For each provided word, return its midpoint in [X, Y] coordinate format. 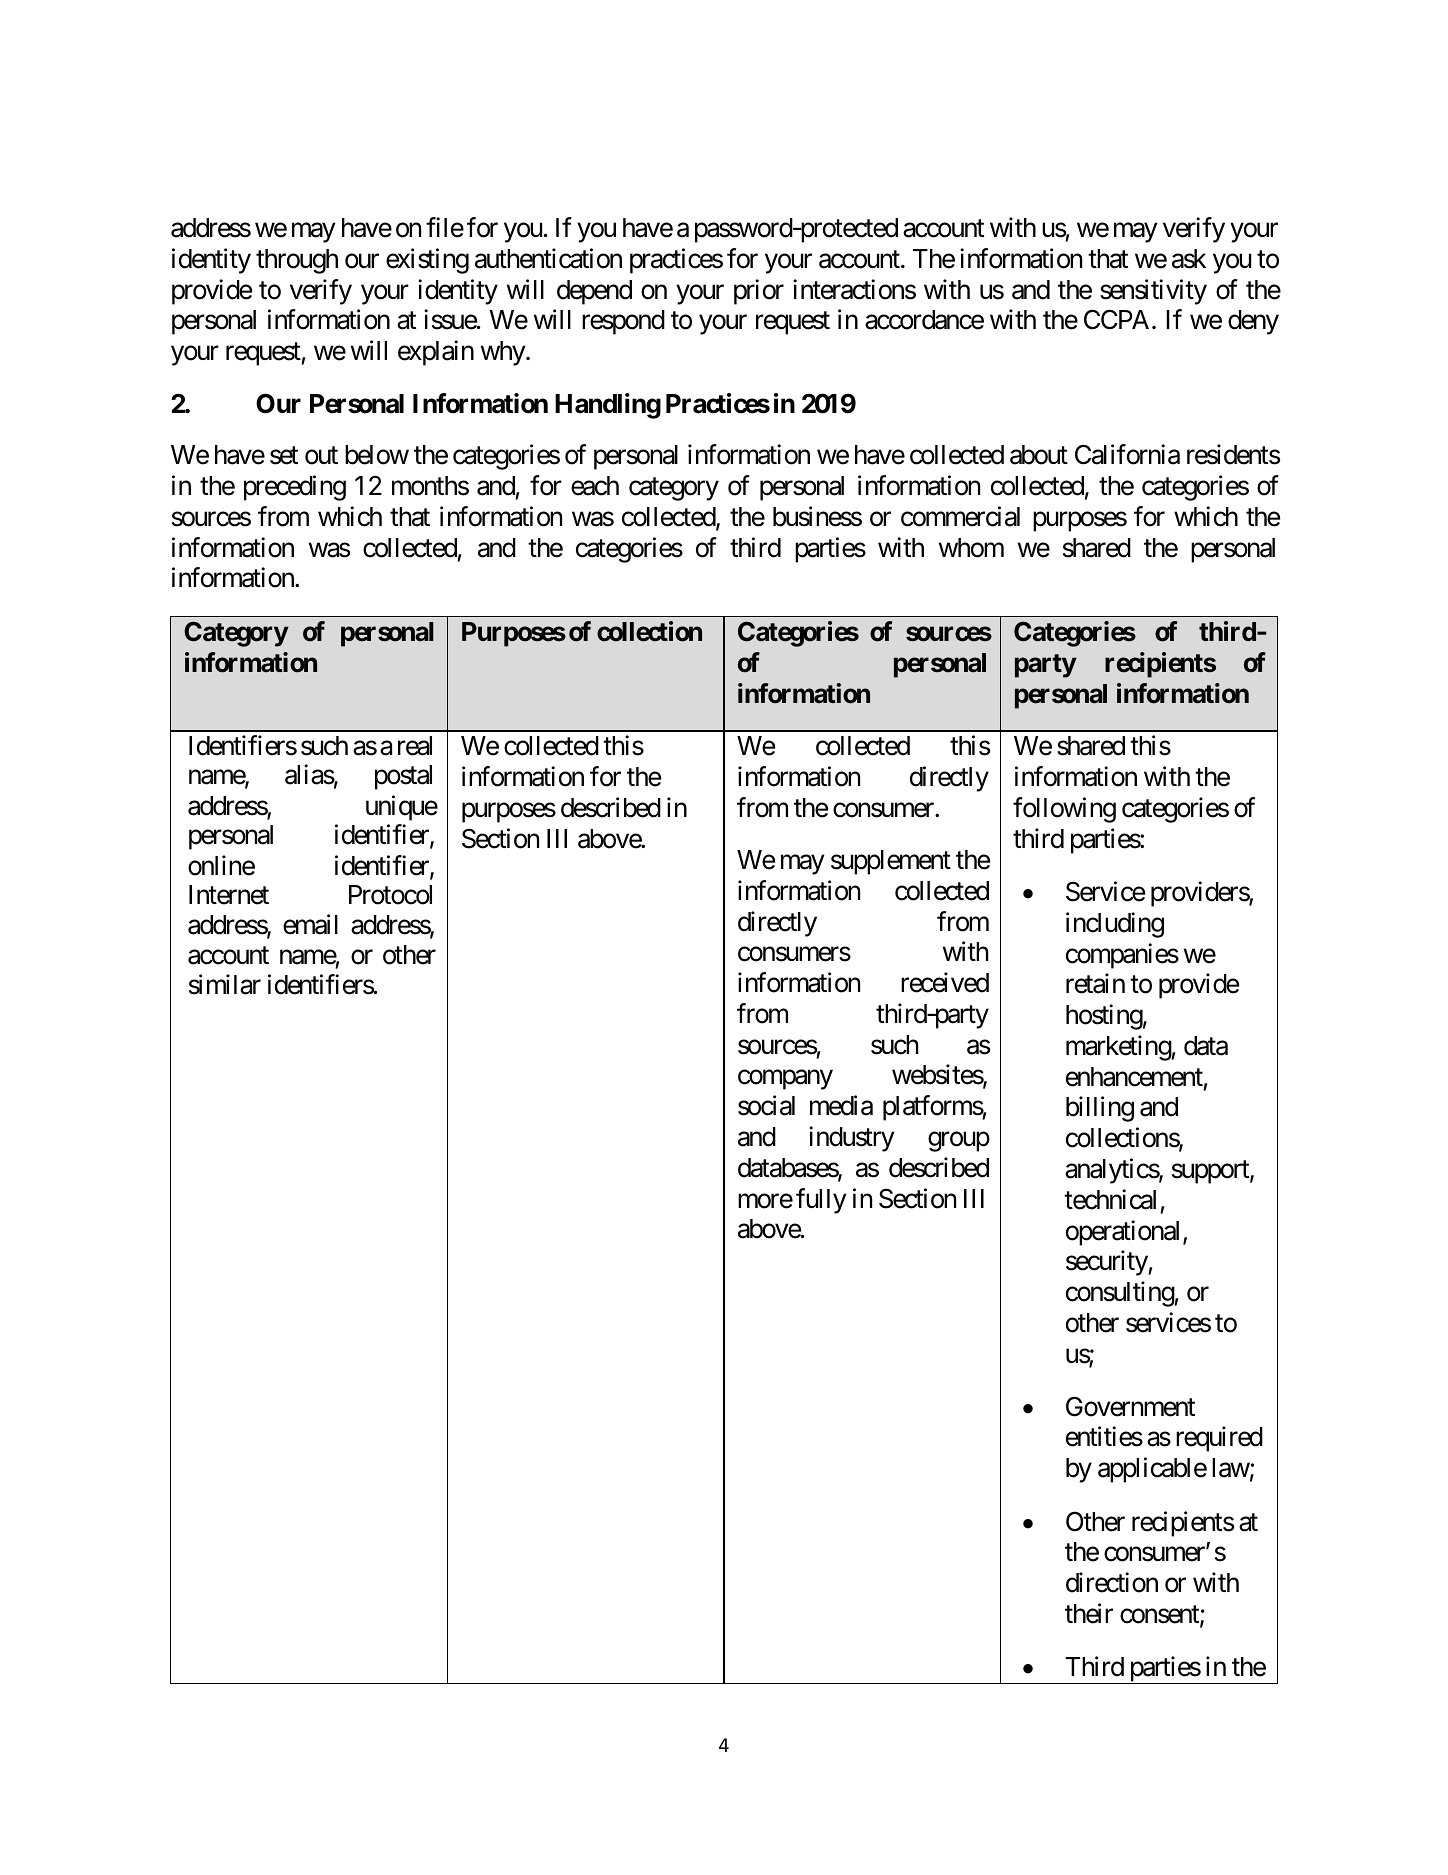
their [1089, 1613]
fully [821, 1201]
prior [759, 292]
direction [1112, 1582]
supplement [891, 862]
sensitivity [1153, 292]
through [297, 261]
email [310, 924]
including [1115, 925]
